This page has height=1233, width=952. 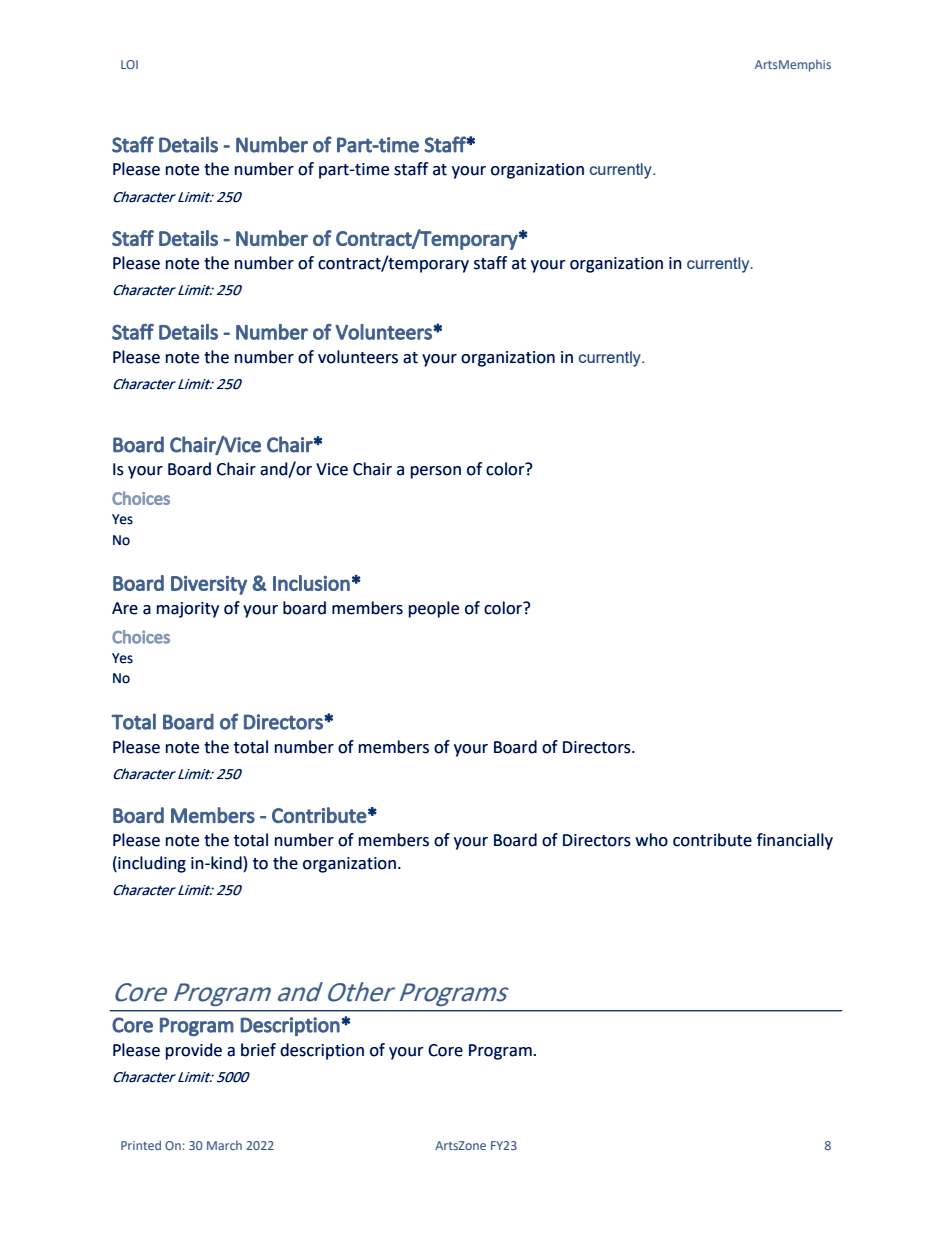 What do you see at coordinates (129, 64) in the page?
I see `LOI` at bounding box center [129, 64].
